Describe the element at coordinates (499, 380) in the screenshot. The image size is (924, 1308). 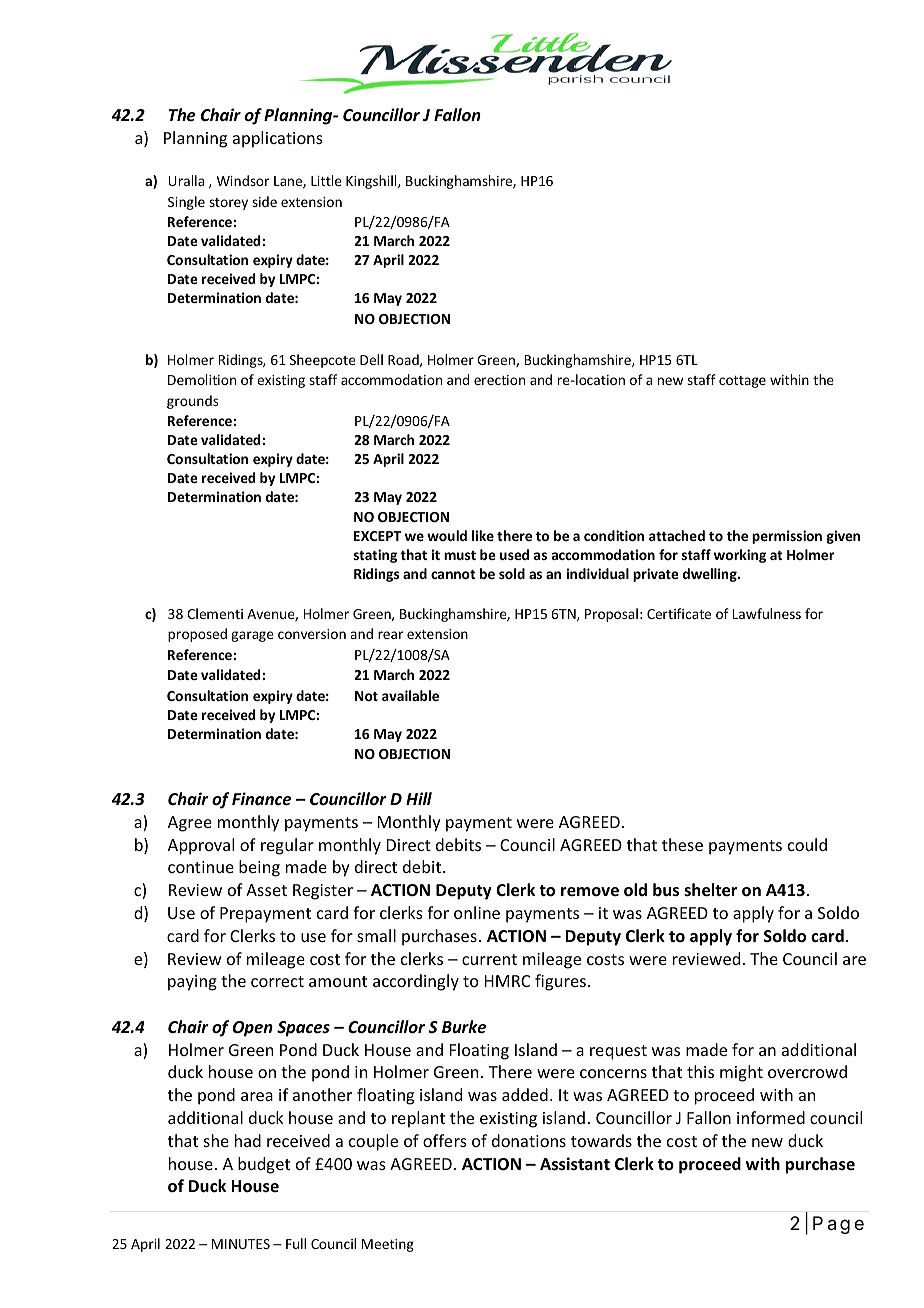
I see `erection` at that location.
